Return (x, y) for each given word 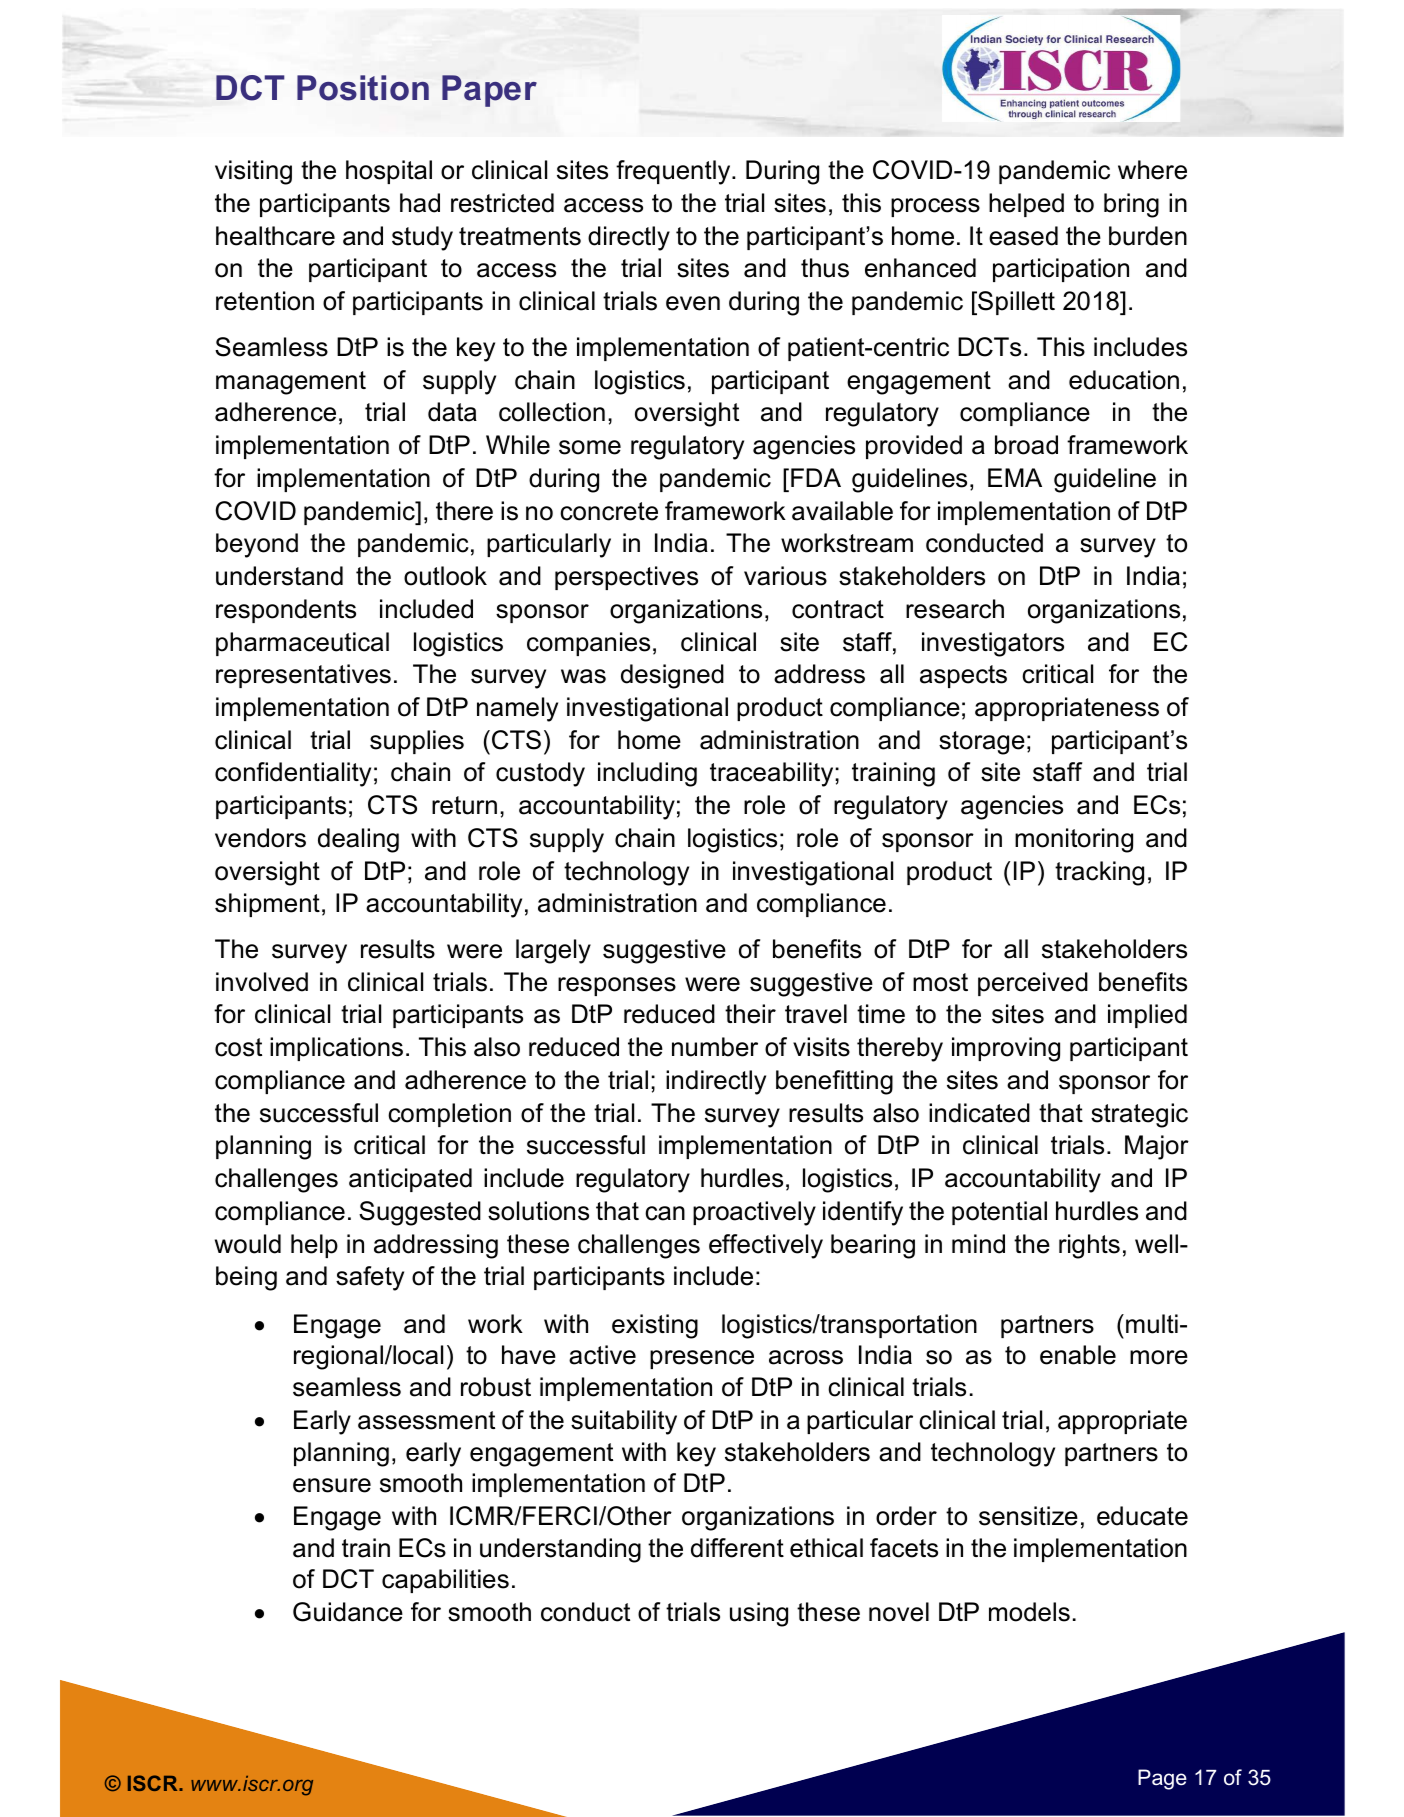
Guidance (348, 1612)
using (759, 1614)
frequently (674, 172)
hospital (389, 172)
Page (1162, 1779)
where (1152, 170)
